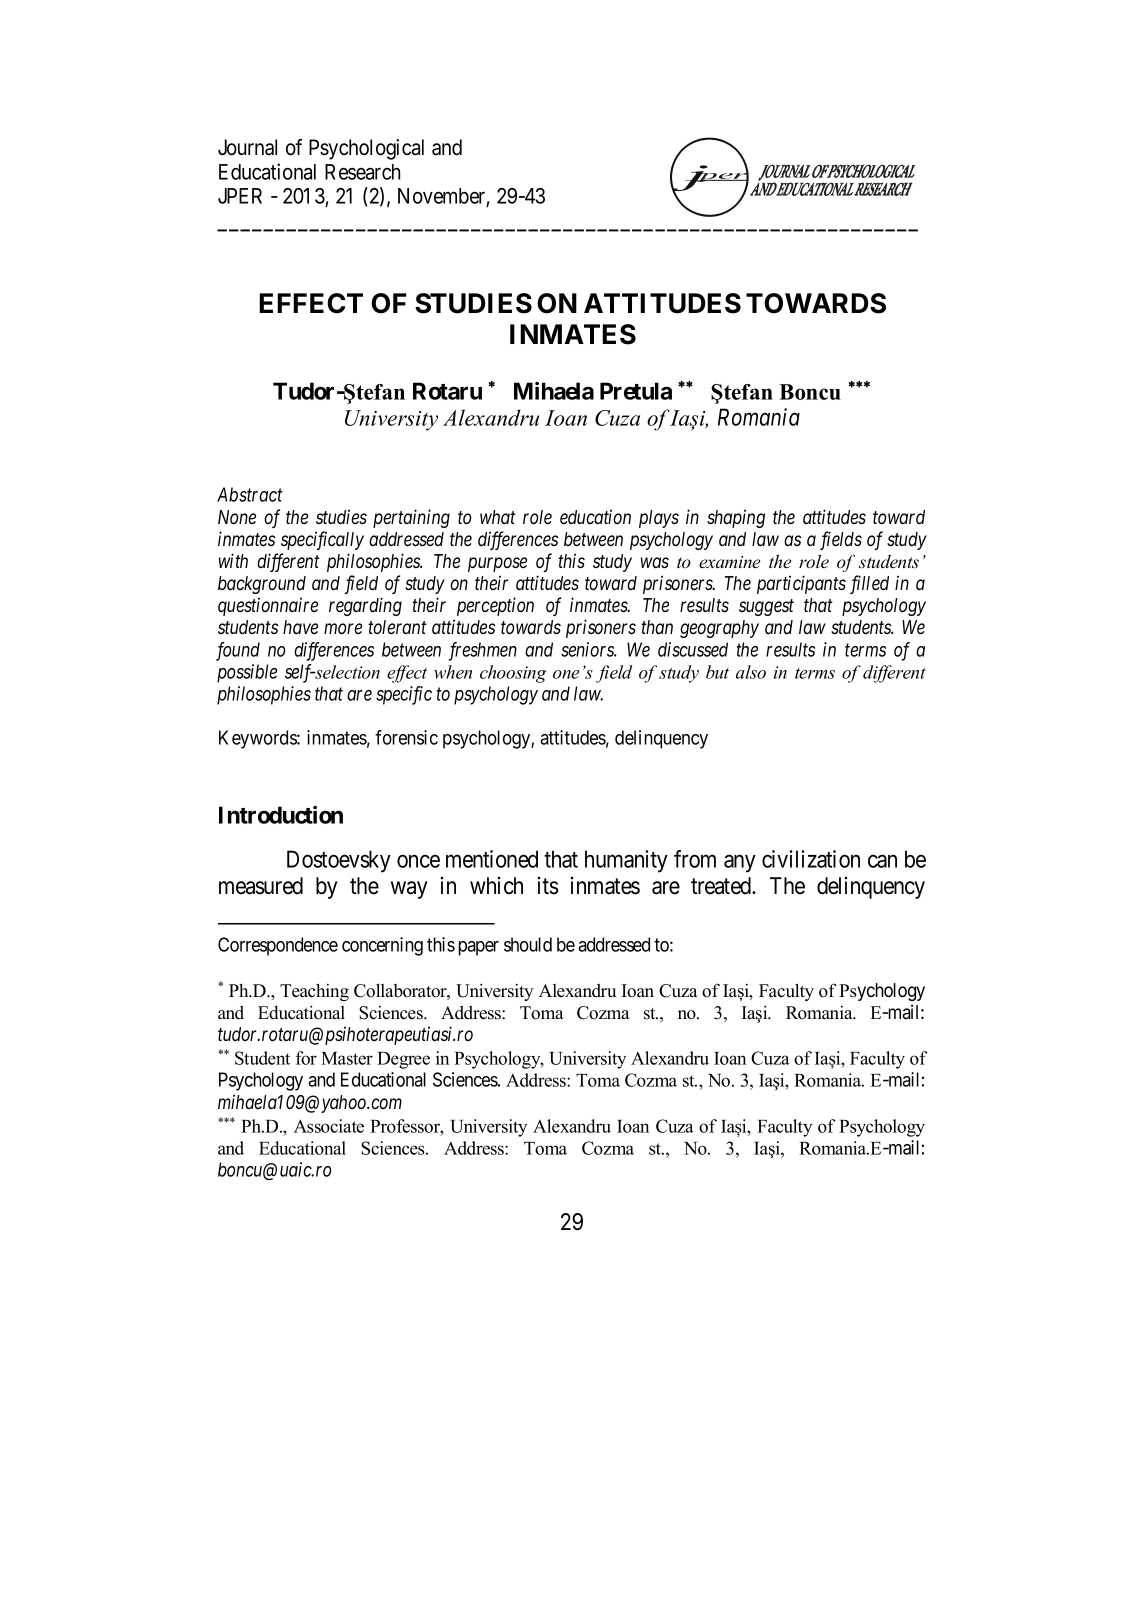  I want to click on Associate, so click(329, 1126).
